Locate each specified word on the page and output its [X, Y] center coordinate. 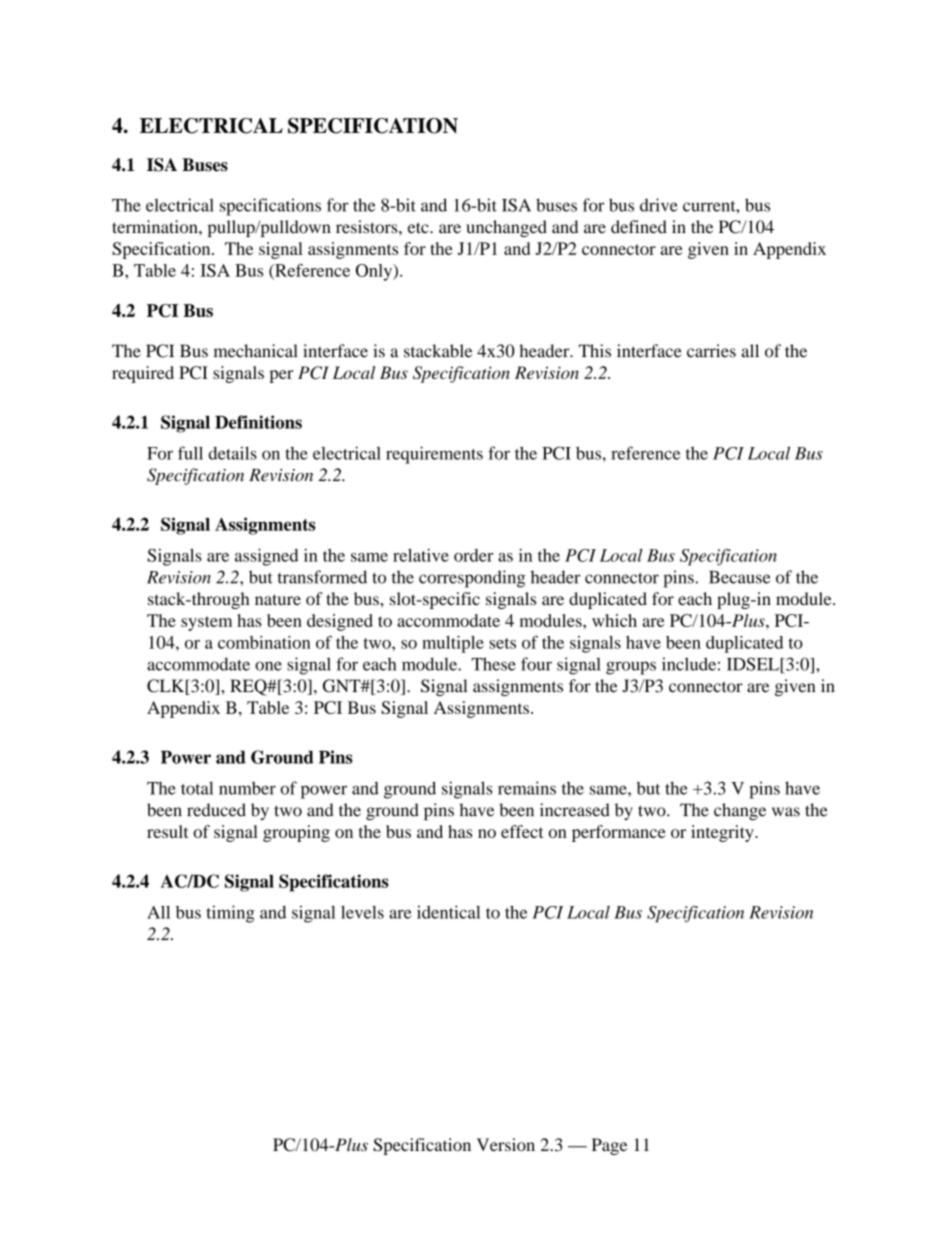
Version [506, 1144]
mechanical [255, 351]
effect [522, 831]
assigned [266, 557]
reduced [216, 810]
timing [230, 914]
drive [659, 205]
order [474, 555]
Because [740, 577]
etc [419, 228]
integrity [723, 833]
